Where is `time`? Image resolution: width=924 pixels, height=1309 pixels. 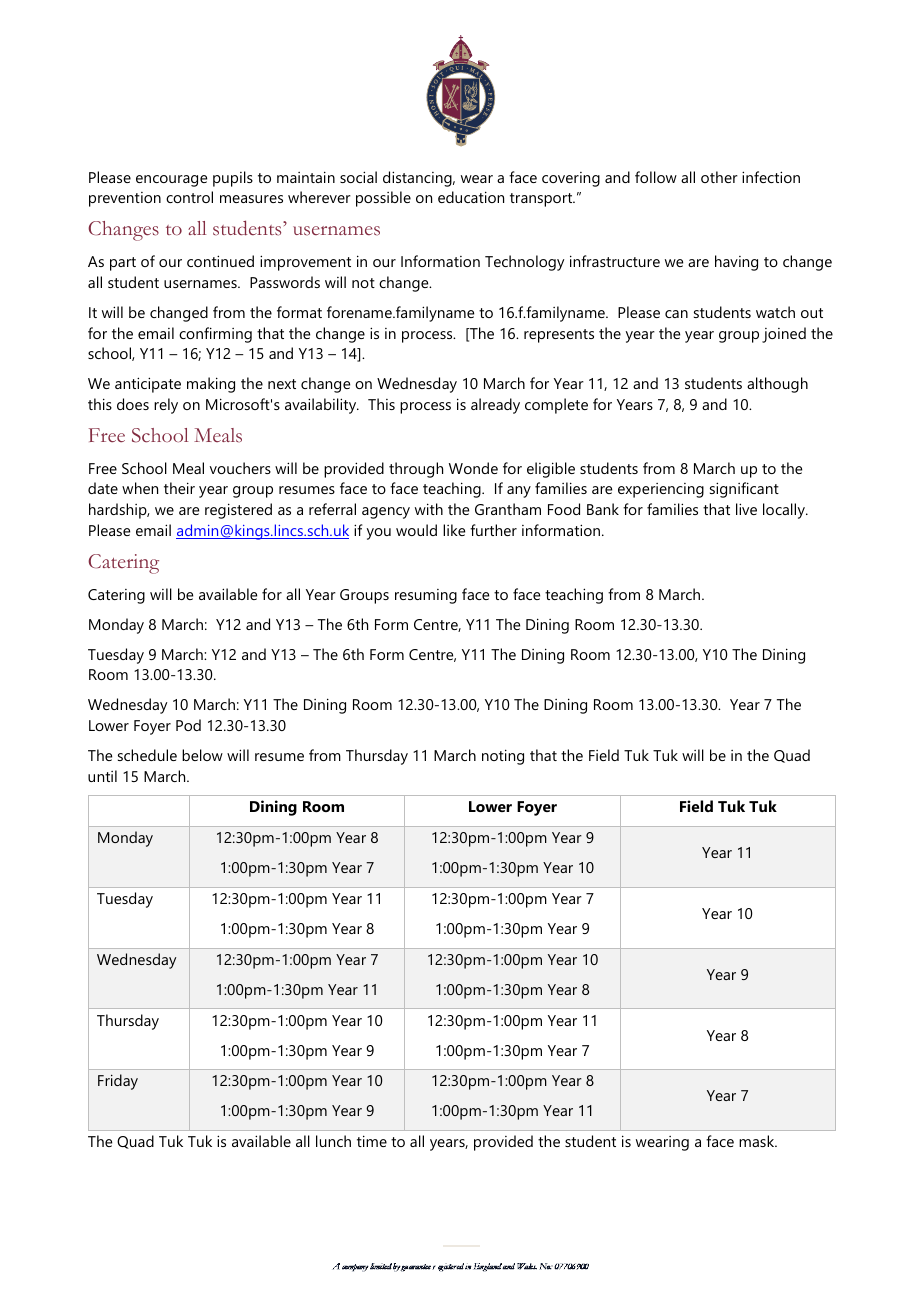 time is located at coordinates (372, 1141).
